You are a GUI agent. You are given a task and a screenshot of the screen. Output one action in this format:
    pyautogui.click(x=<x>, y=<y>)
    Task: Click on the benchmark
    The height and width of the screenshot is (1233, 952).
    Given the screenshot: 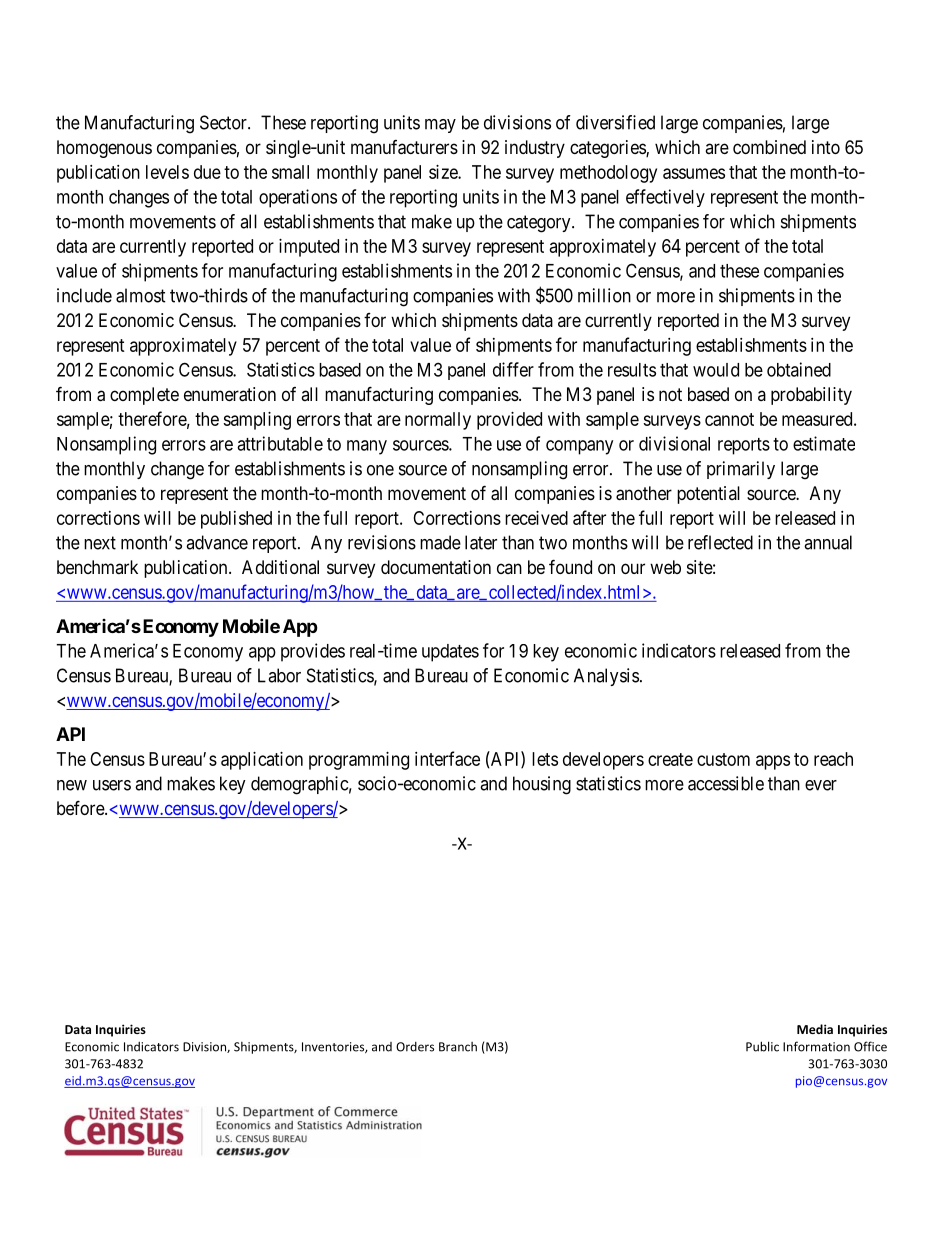 What is the action you would take?
    pyautogui.click(x=97, y=567)
